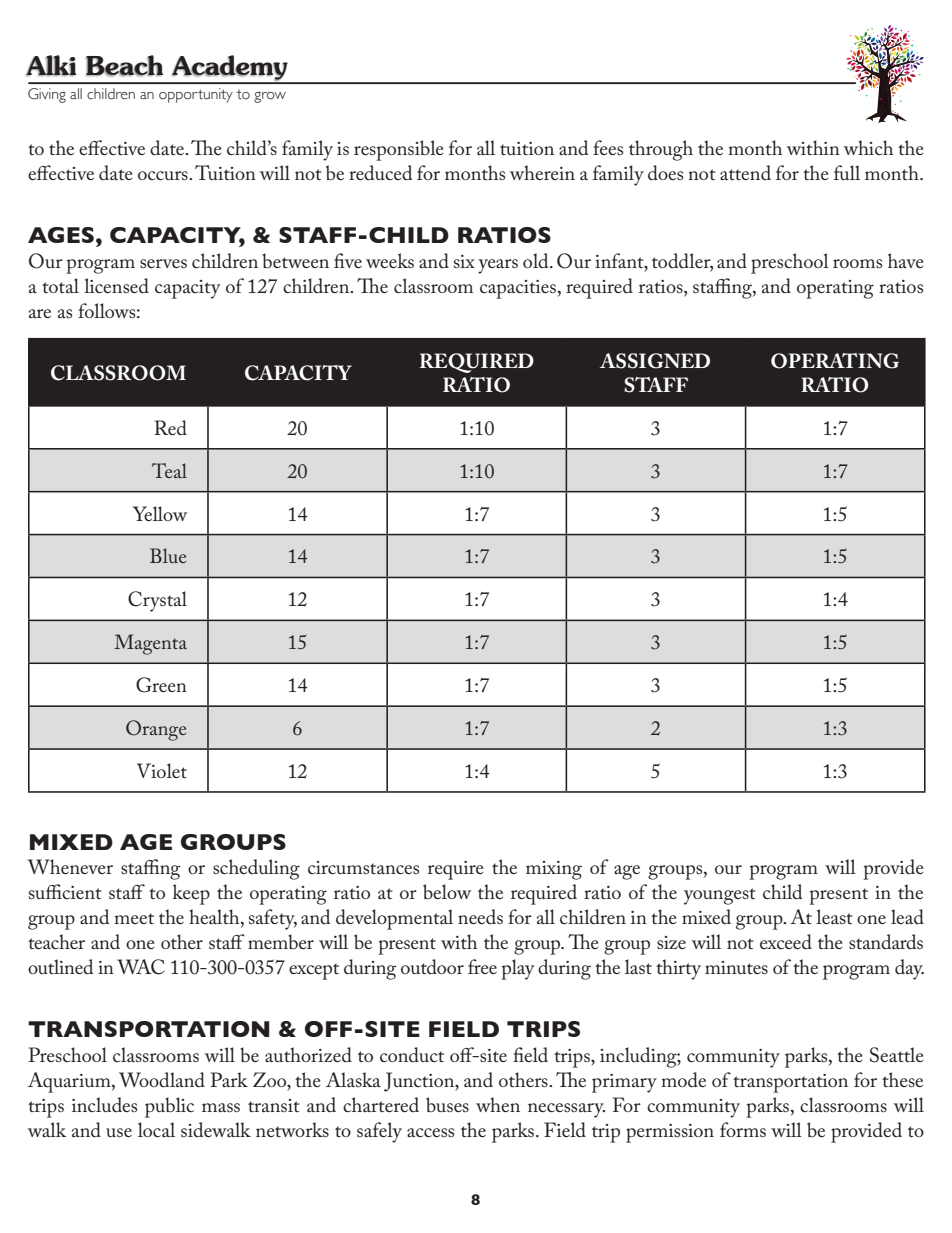  What do you see at coordinates (150, 644) in the image?
I see `Magenta` at bounding box center [150, 644].
